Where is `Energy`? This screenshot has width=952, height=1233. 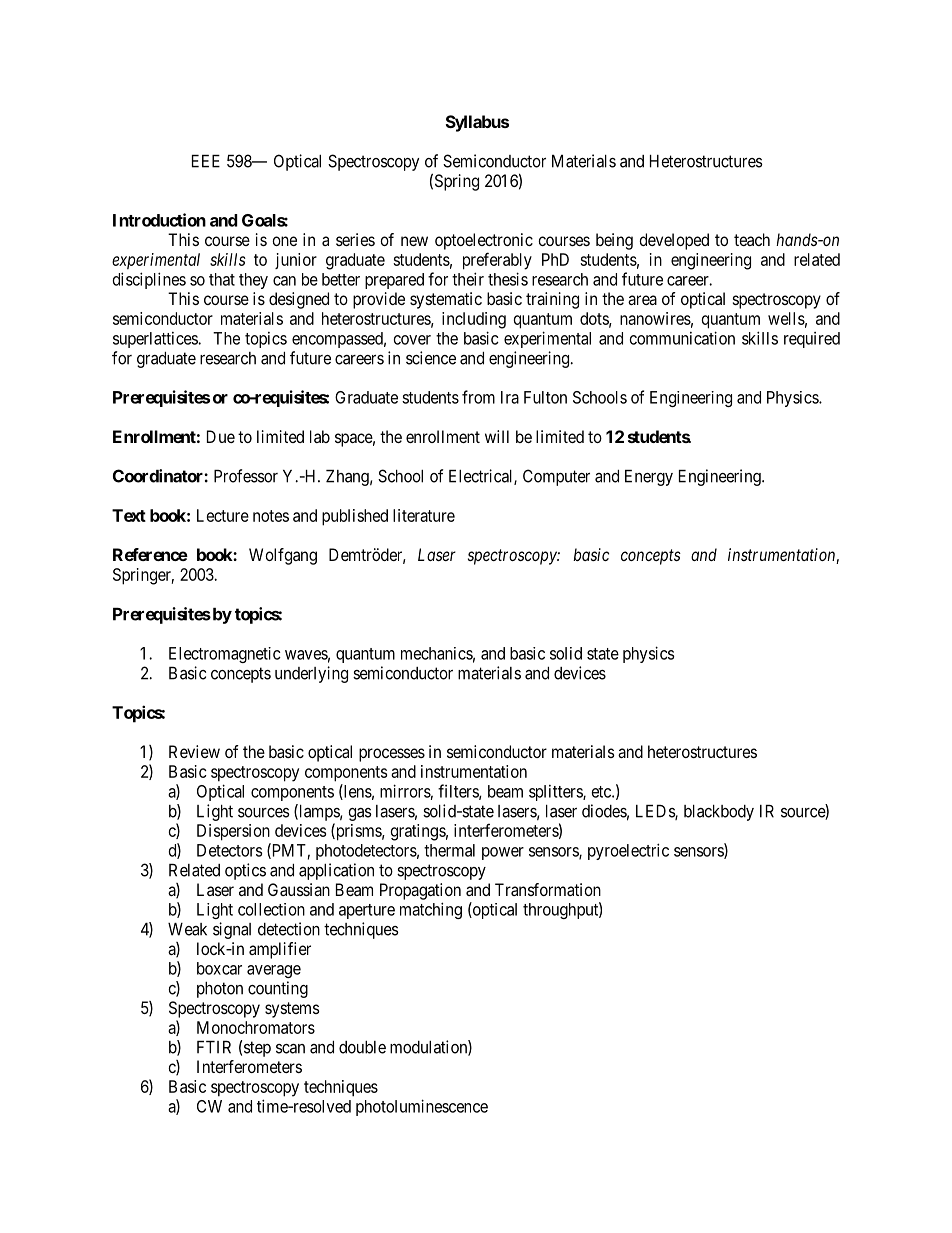
Energy is located at coordinates (649, 478).
